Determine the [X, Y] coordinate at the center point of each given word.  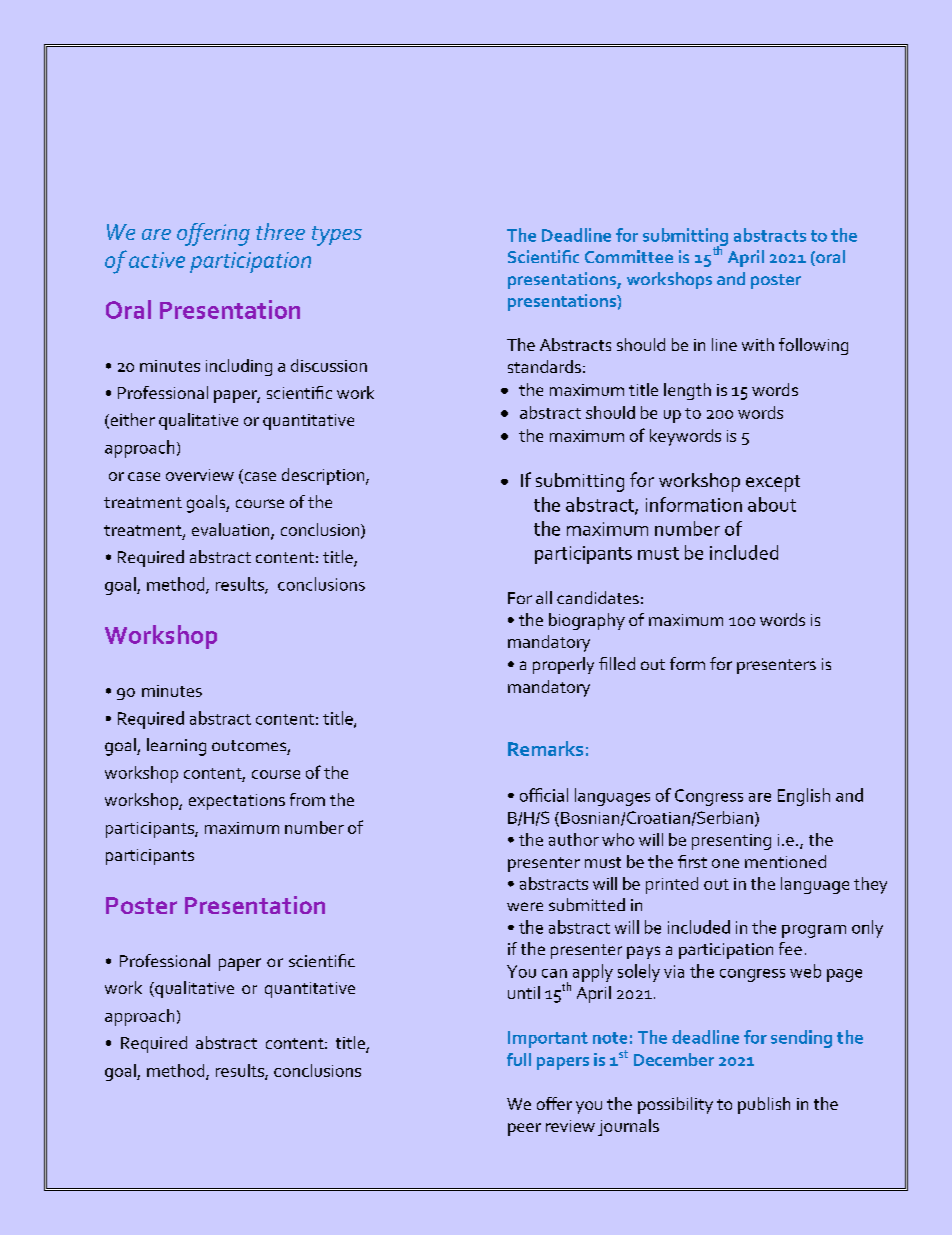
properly [563, 665]
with [758, 344]
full [519, 1059]
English [804, 797]
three [280, 231]
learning [176, 747]
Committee [629, 256]
